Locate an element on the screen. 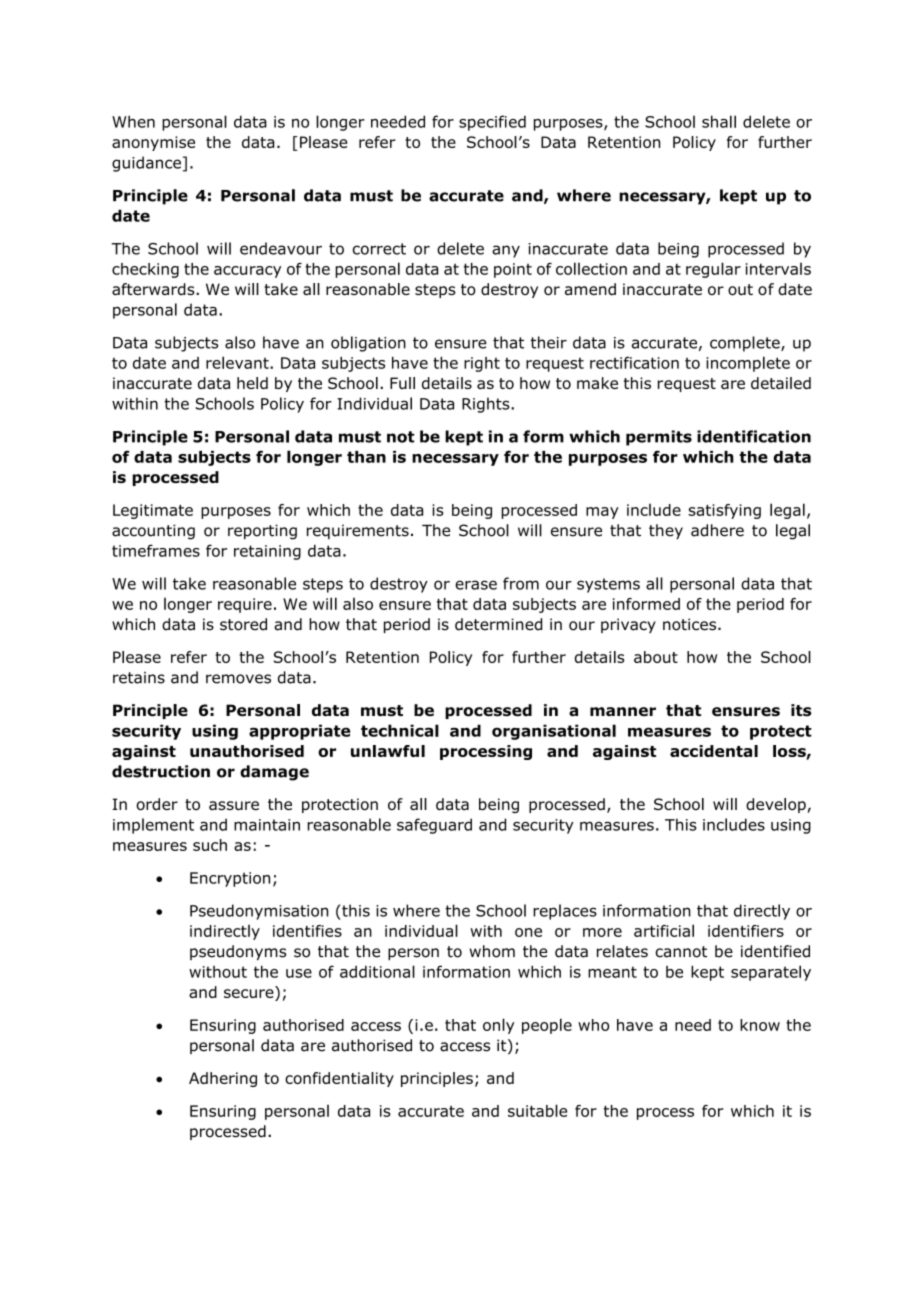 Image resolution: width=924 pixels, height=1308 pixels. specified is located at coordinates (492, 123).
